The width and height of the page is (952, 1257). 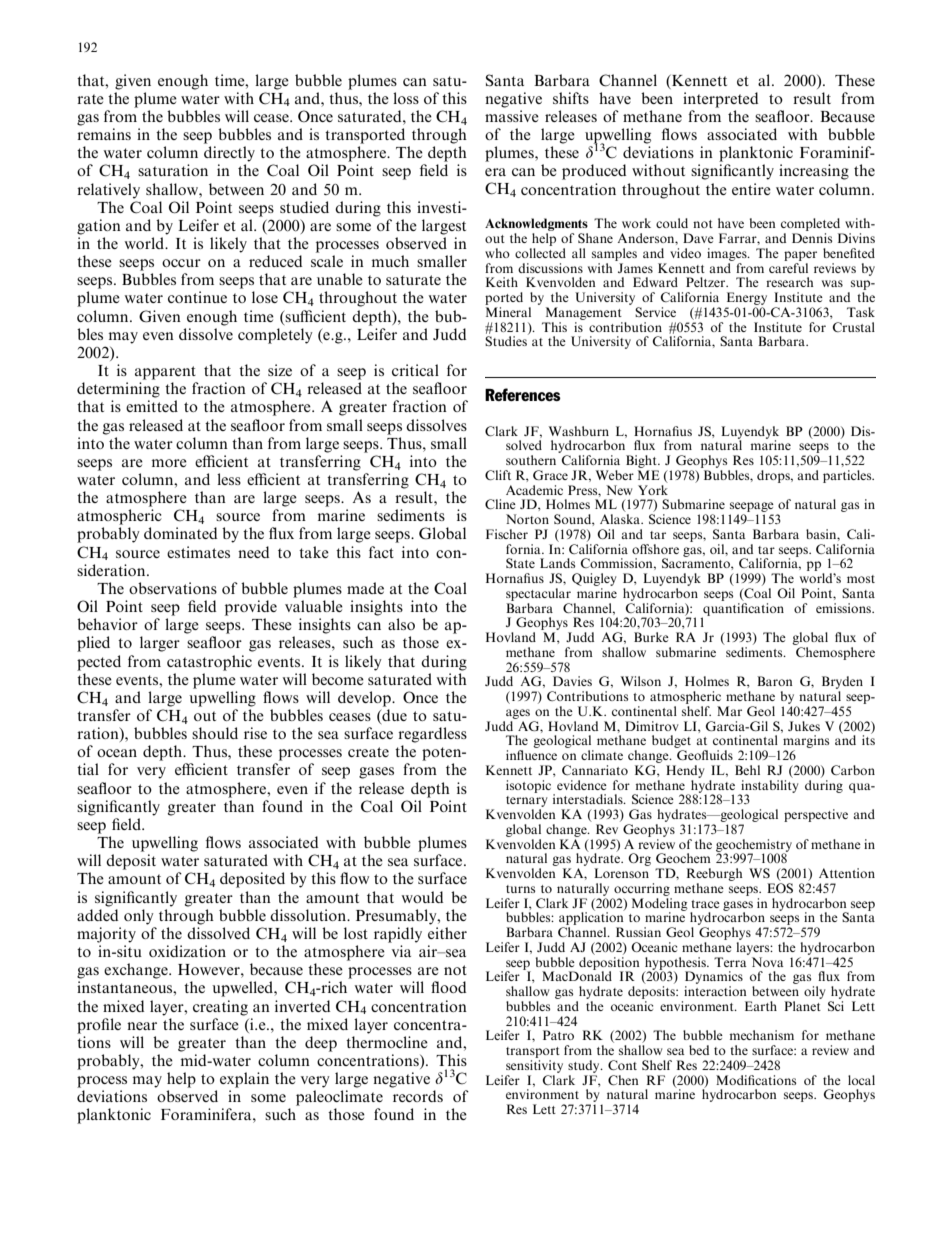 What do you see at coordinates (244, 1080) in the page?
I see `explain` at bounding box center [244, 1080].
